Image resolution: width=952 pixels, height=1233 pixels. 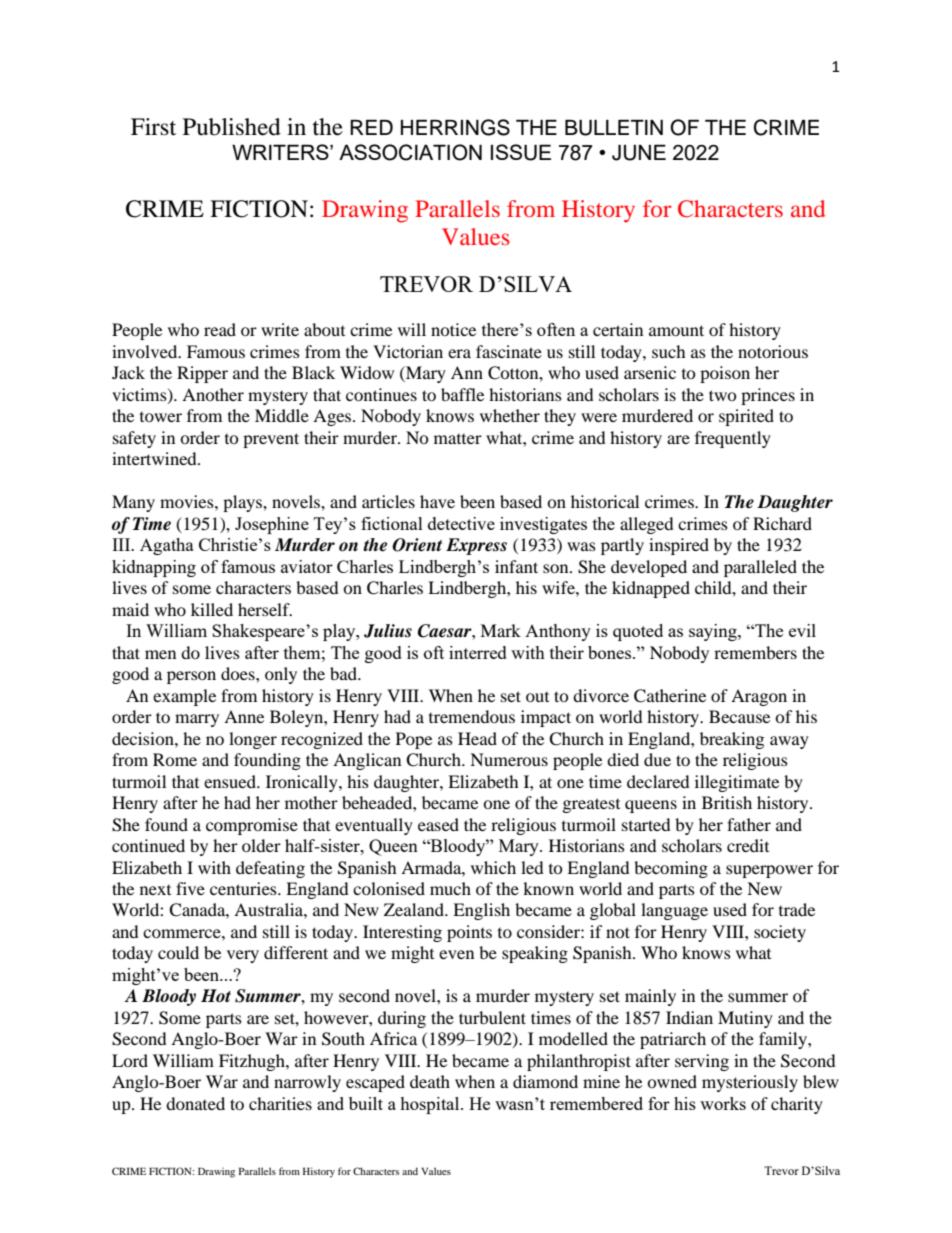 I want to click on Numerous, so click(x=509, y=759).
